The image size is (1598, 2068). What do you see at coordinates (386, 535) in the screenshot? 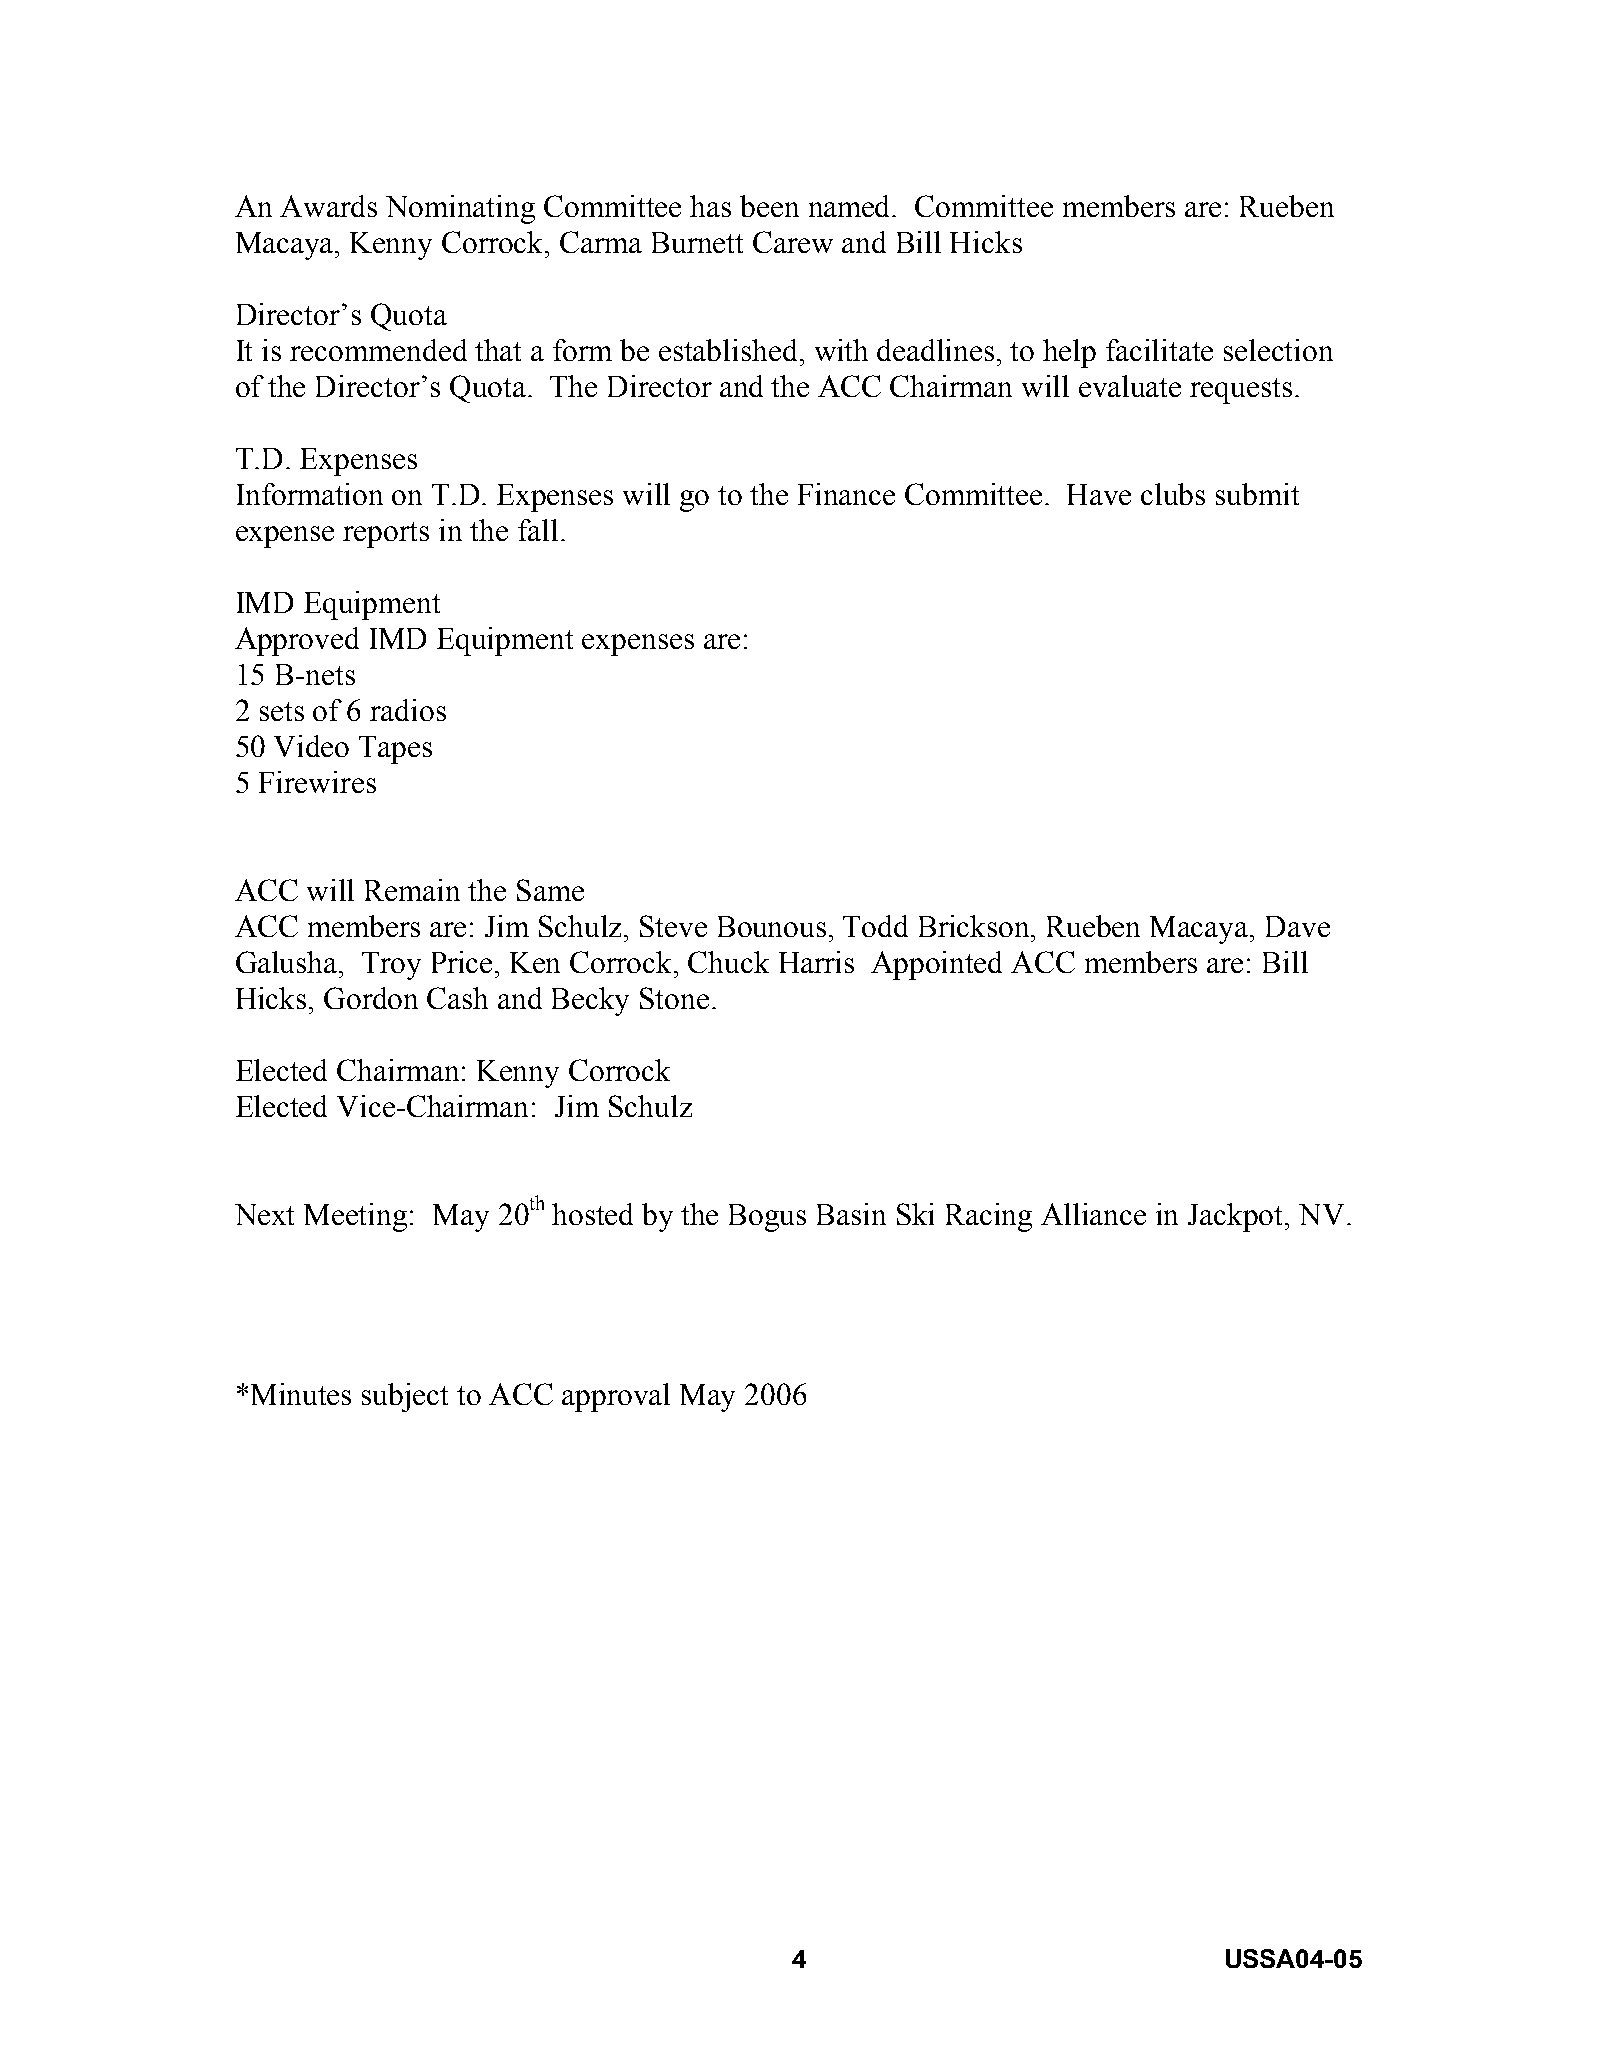
I see `reports` at bounding box center [386, 535].
